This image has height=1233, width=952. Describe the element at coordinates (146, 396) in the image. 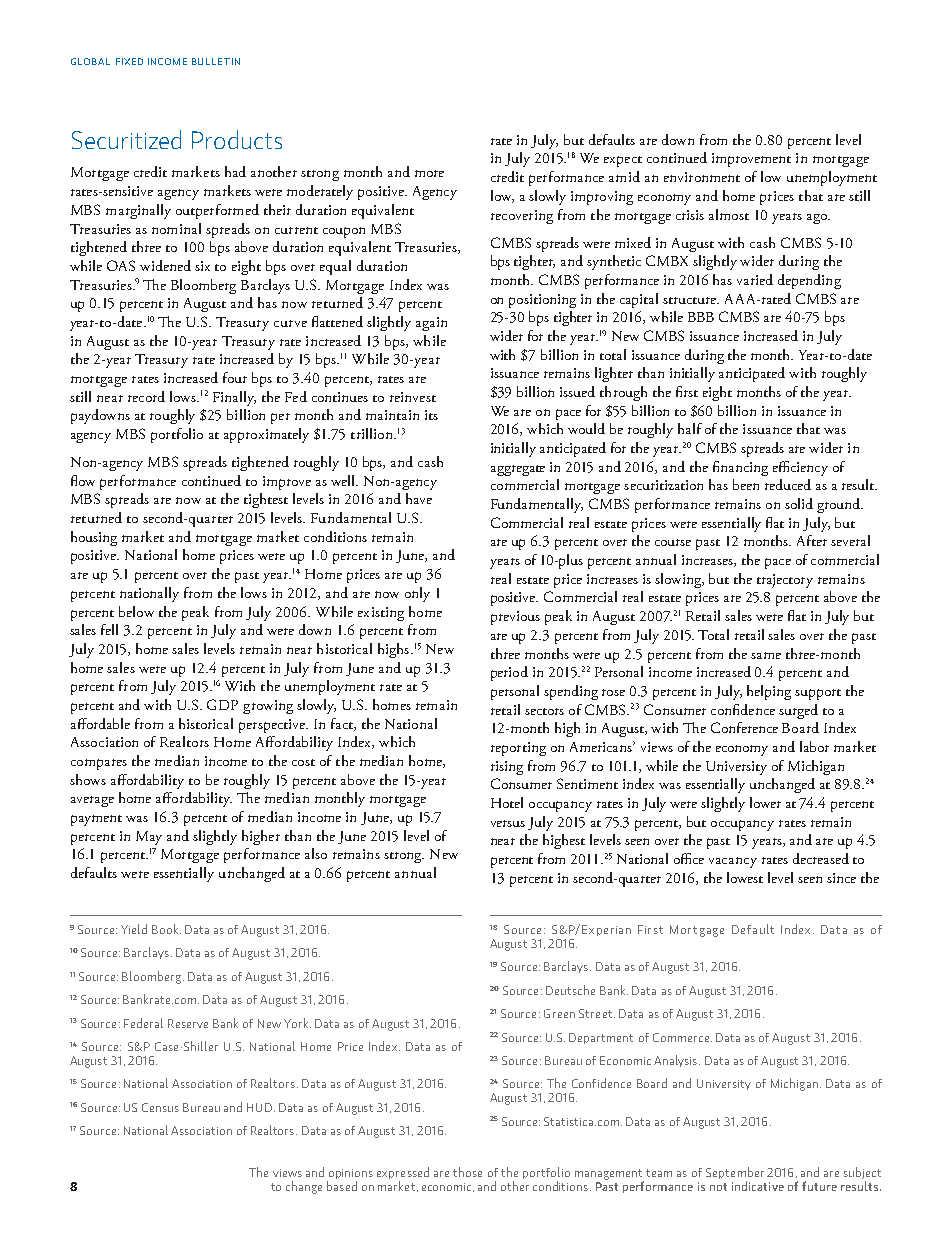

I see `record` at that location.
